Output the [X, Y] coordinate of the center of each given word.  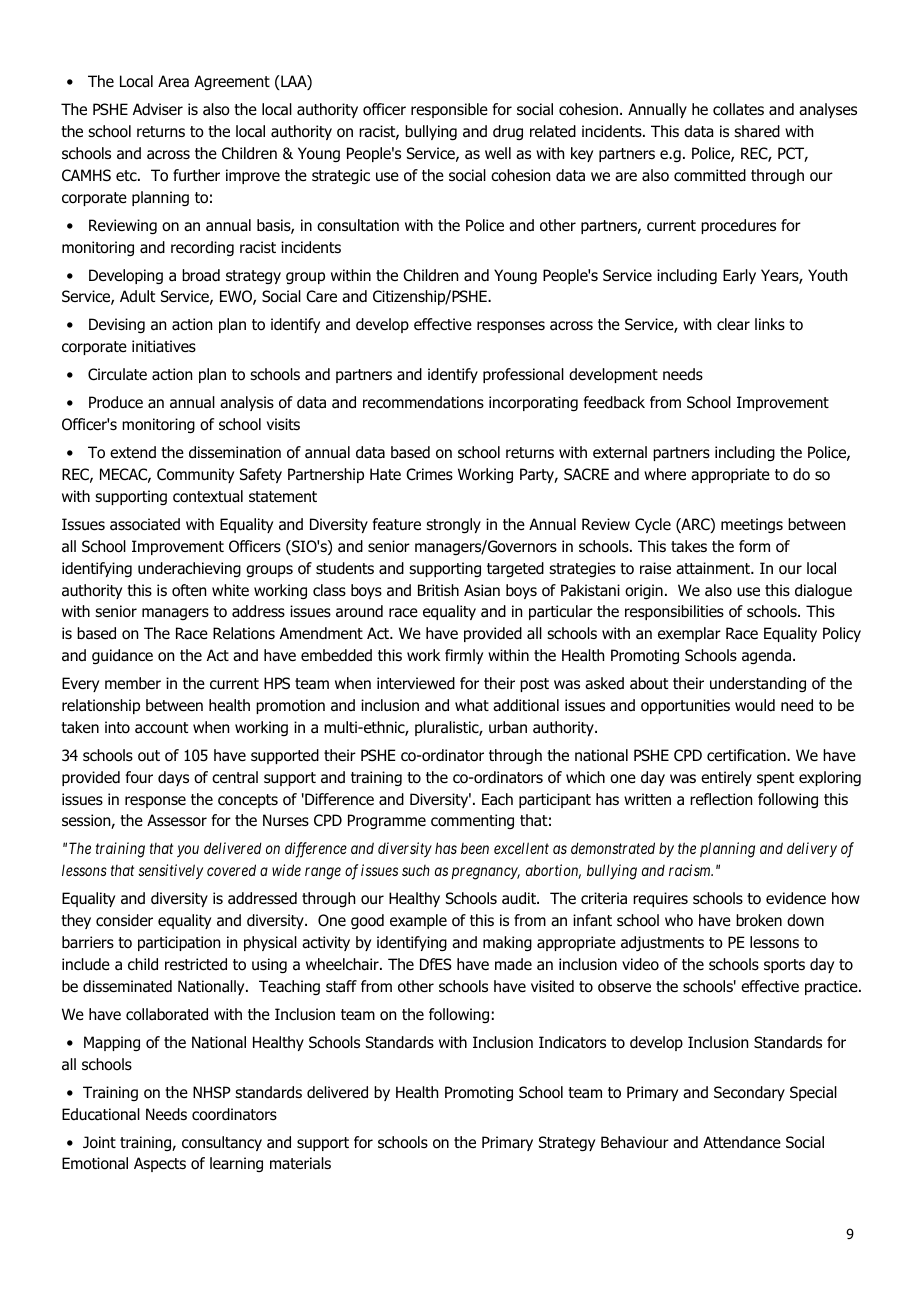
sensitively [170, 871]
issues [379, 870]
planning [727, 850]
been [475, 848]
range [323, 874]
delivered [233, 848]
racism [691, 870]
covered [231, 870]
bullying [612, 872]
